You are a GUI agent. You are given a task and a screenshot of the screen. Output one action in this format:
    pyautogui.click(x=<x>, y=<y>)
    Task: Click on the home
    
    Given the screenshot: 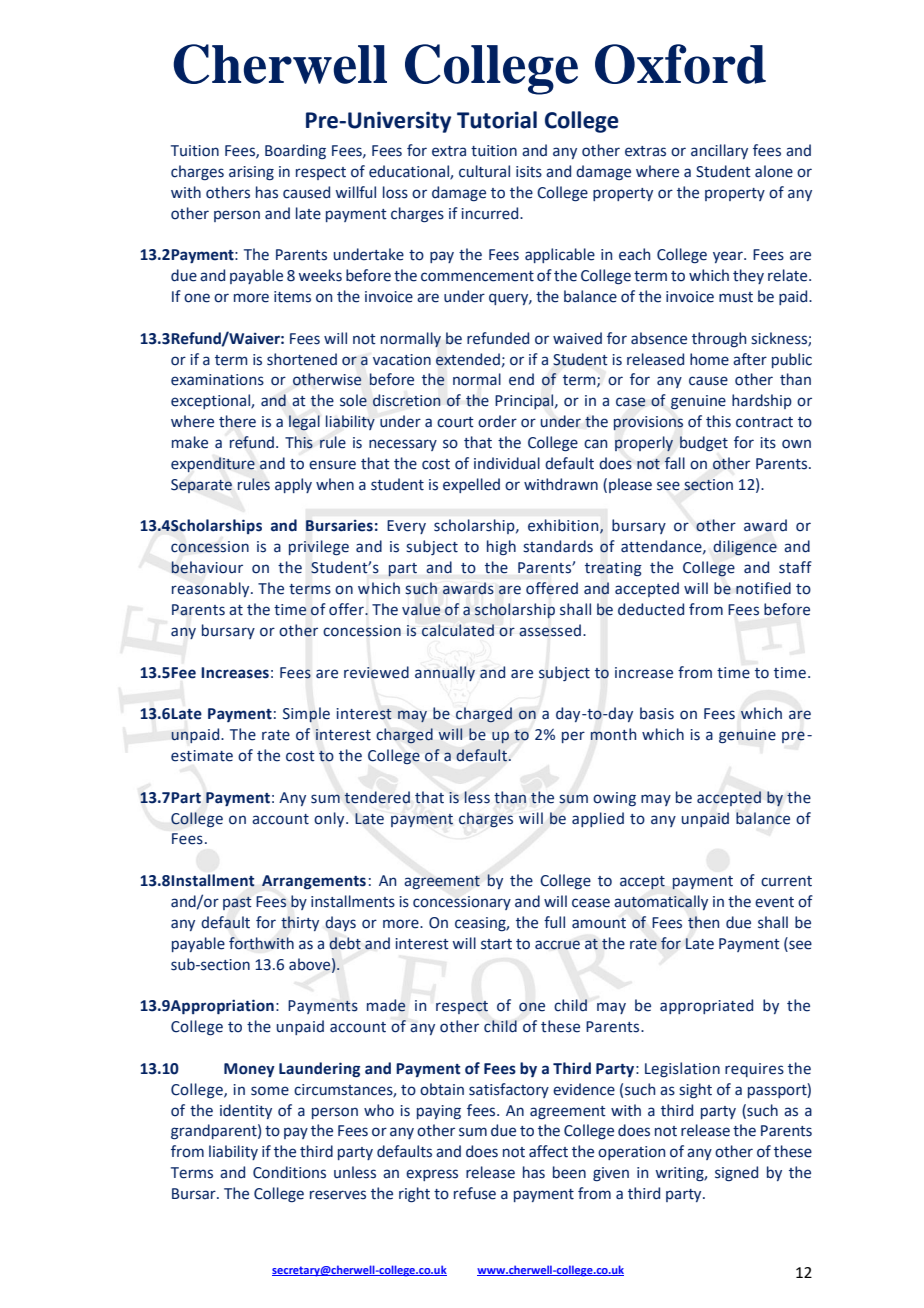 What is the action you would take?
    pyautogui.click(x=709, y=359)
